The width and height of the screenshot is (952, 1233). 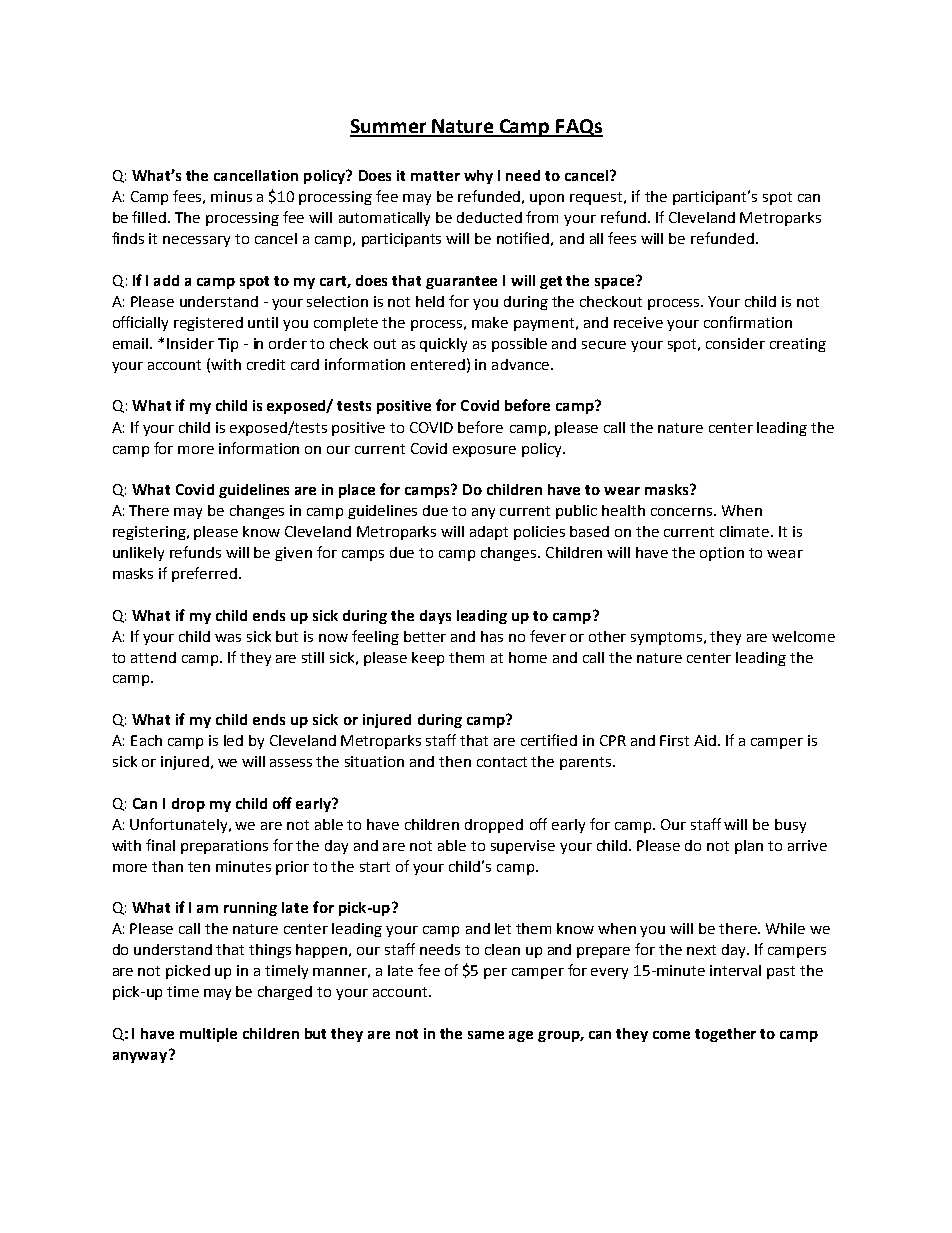 What do you see at coordinates (616, 282) in the screenshot?
I see `space` at bounding box center [616, 282].
